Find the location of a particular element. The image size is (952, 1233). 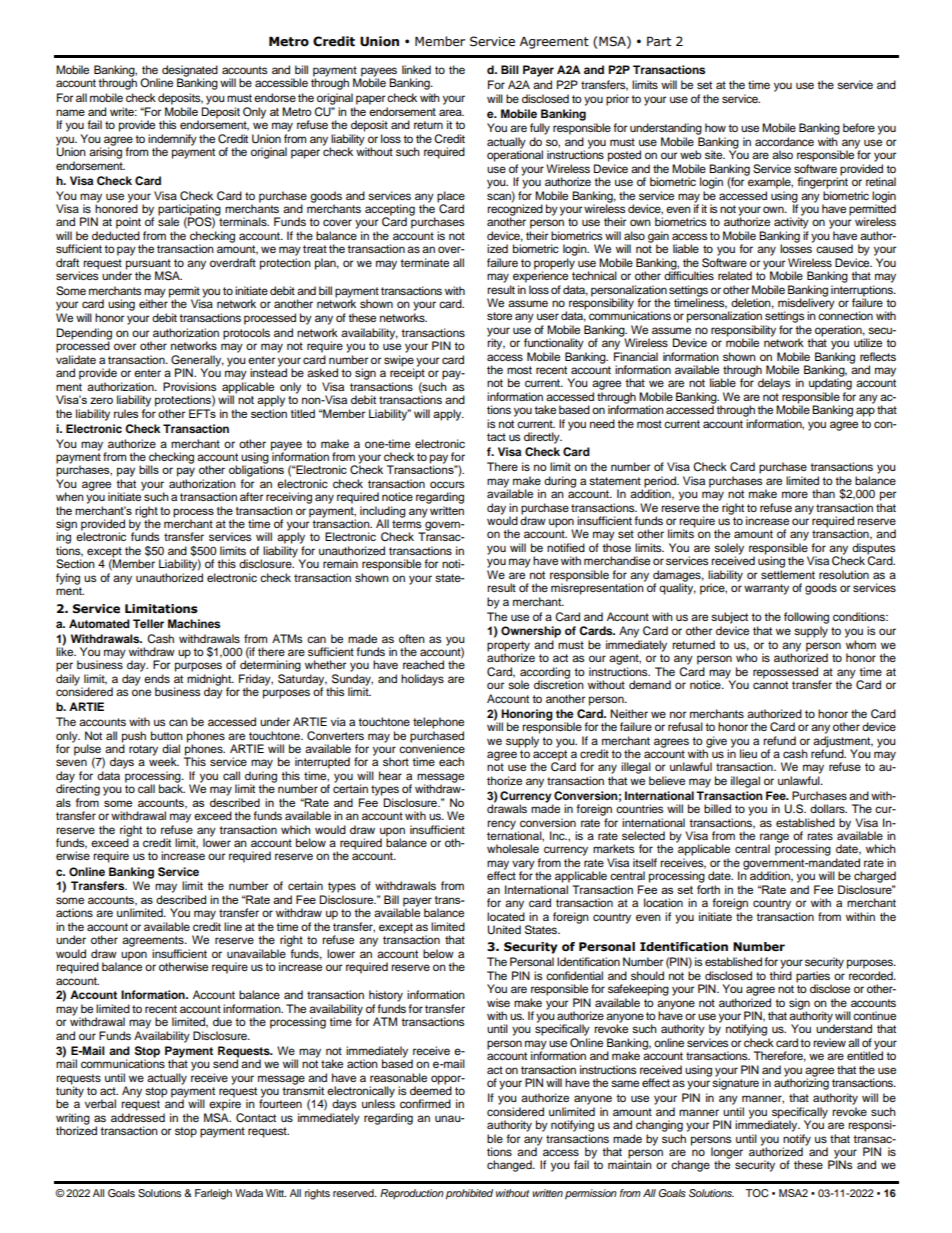

addressed is located at coordinates (138, 1117).
